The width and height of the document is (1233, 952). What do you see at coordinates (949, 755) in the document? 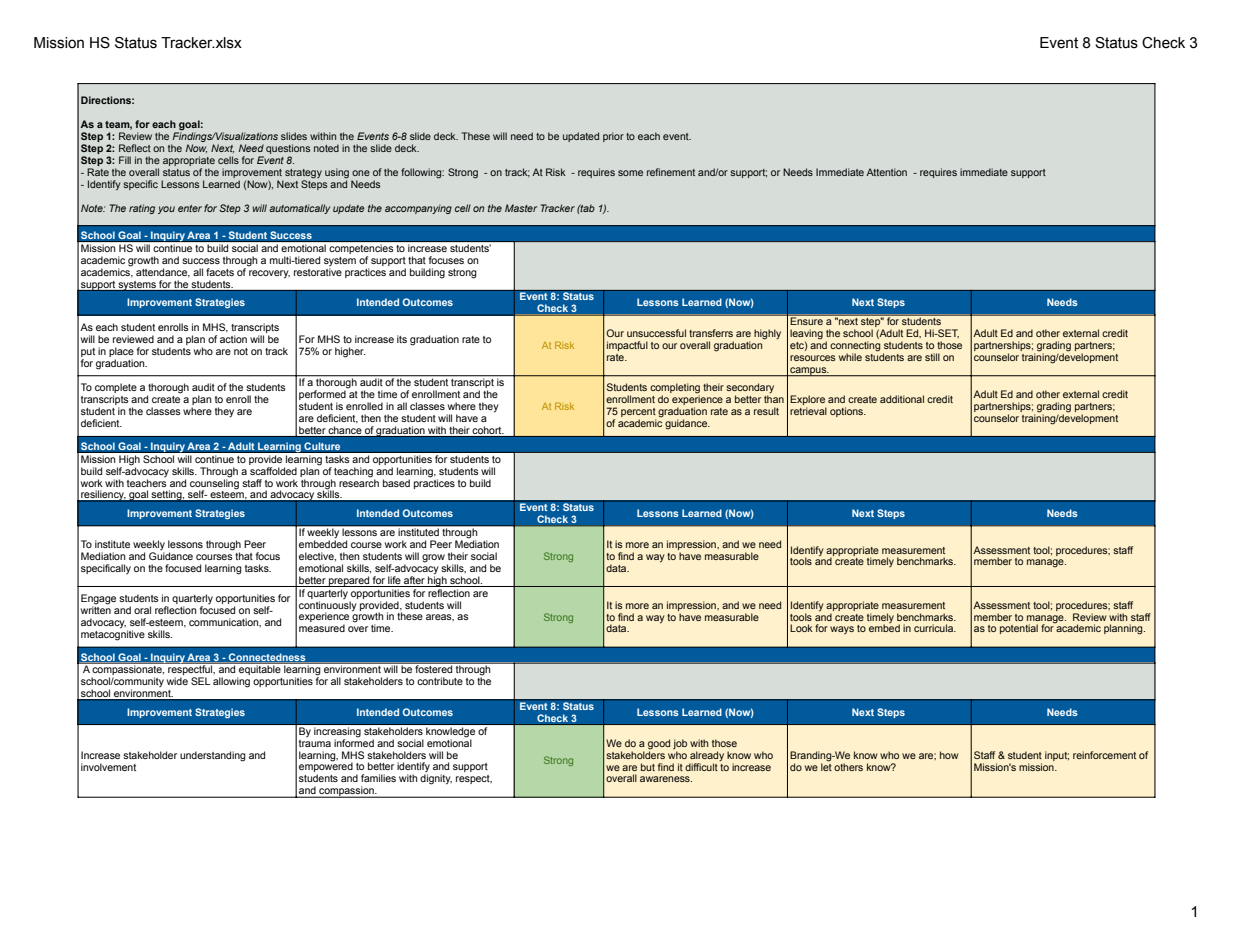
I see `how` at bounding box center [949, 755].
